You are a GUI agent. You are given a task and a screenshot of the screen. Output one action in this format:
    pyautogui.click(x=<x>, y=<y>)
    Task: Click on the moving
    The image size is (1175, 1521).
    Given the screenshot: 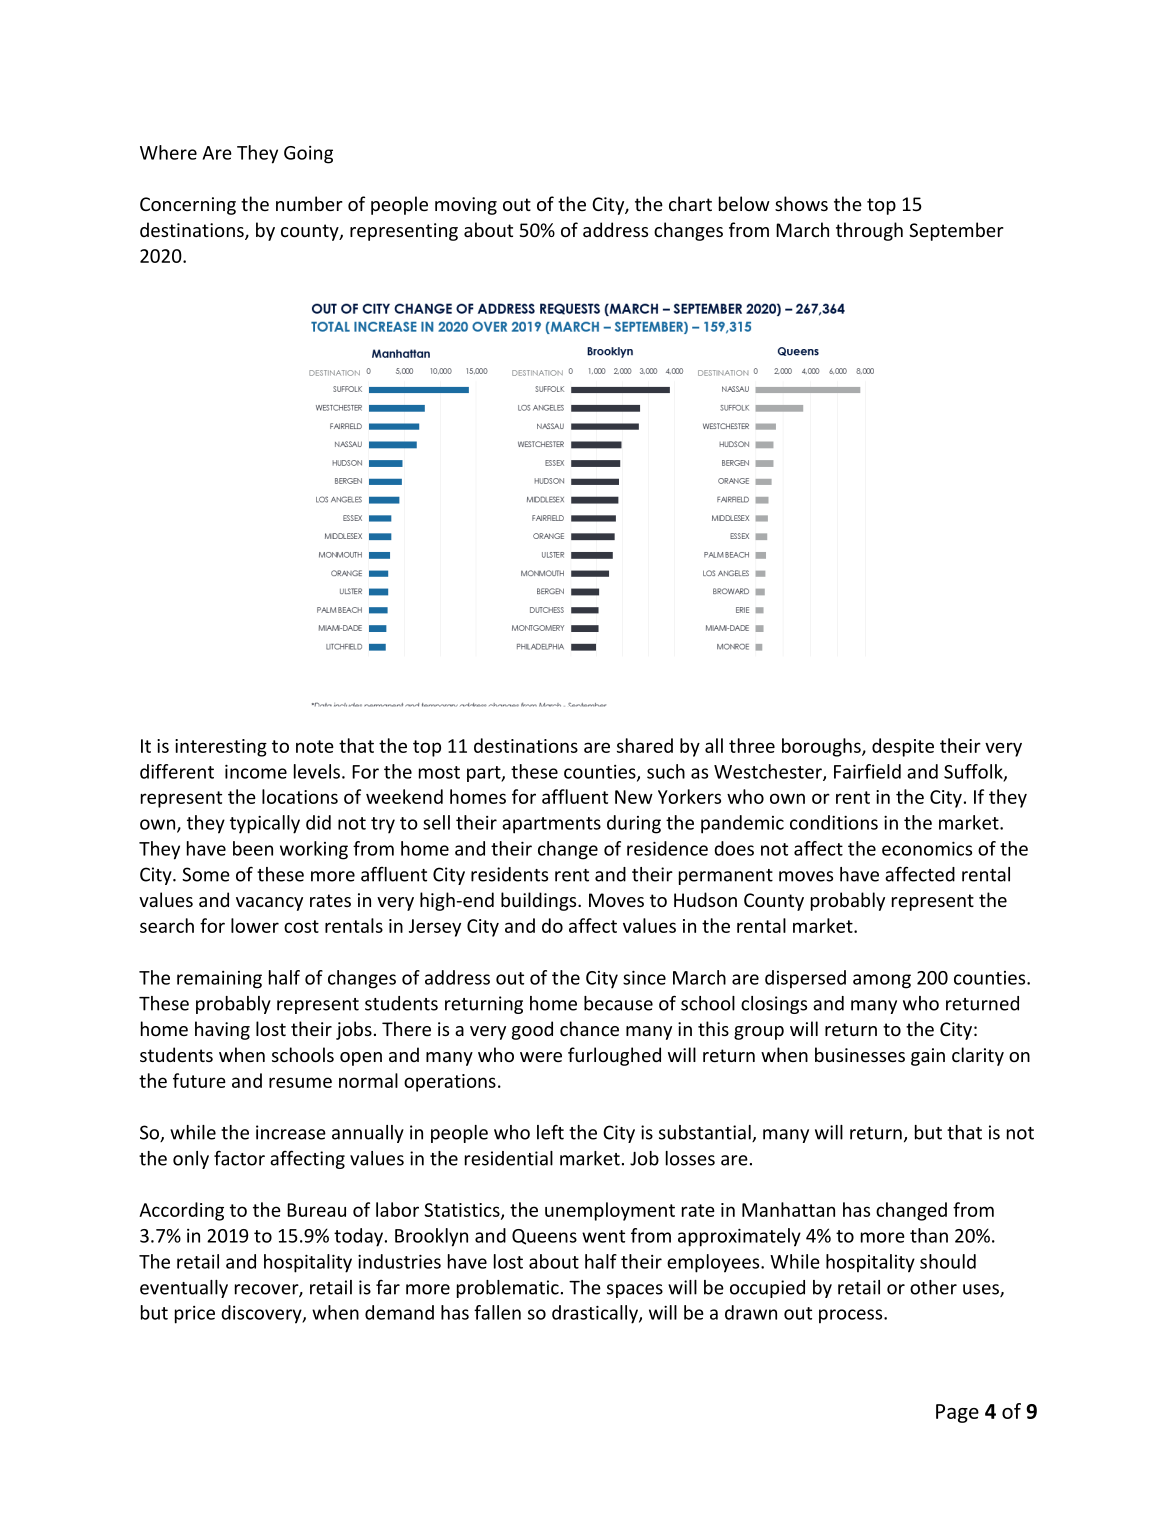 What is the action you would take?
    pyautogui.click(x=466, y=206)
